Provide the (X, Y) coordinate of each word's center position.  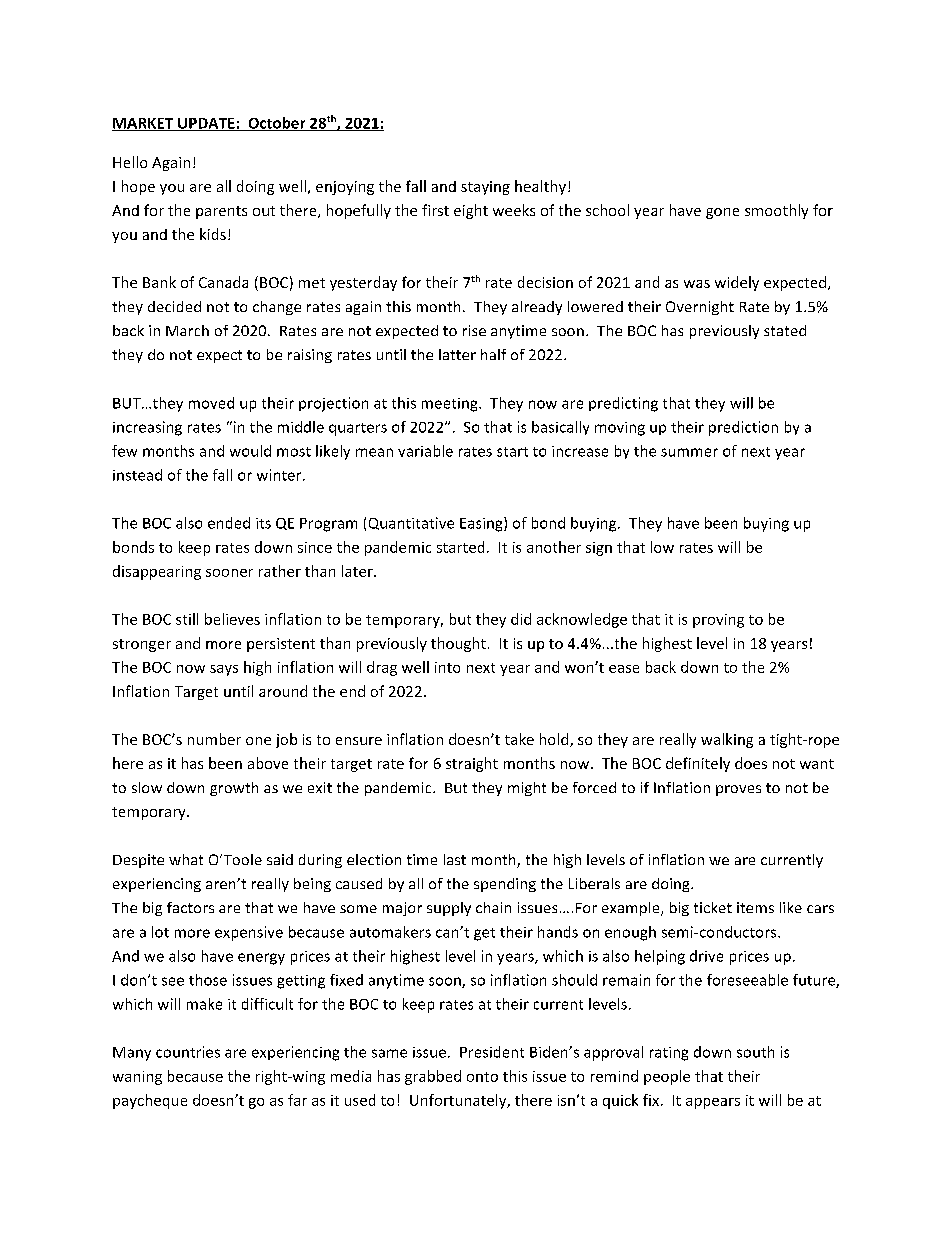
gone (722, 213)
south (755, 1052)
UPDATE (206, 124)
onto (482, 1077)
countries (188, 1052)
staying (485, 188)
